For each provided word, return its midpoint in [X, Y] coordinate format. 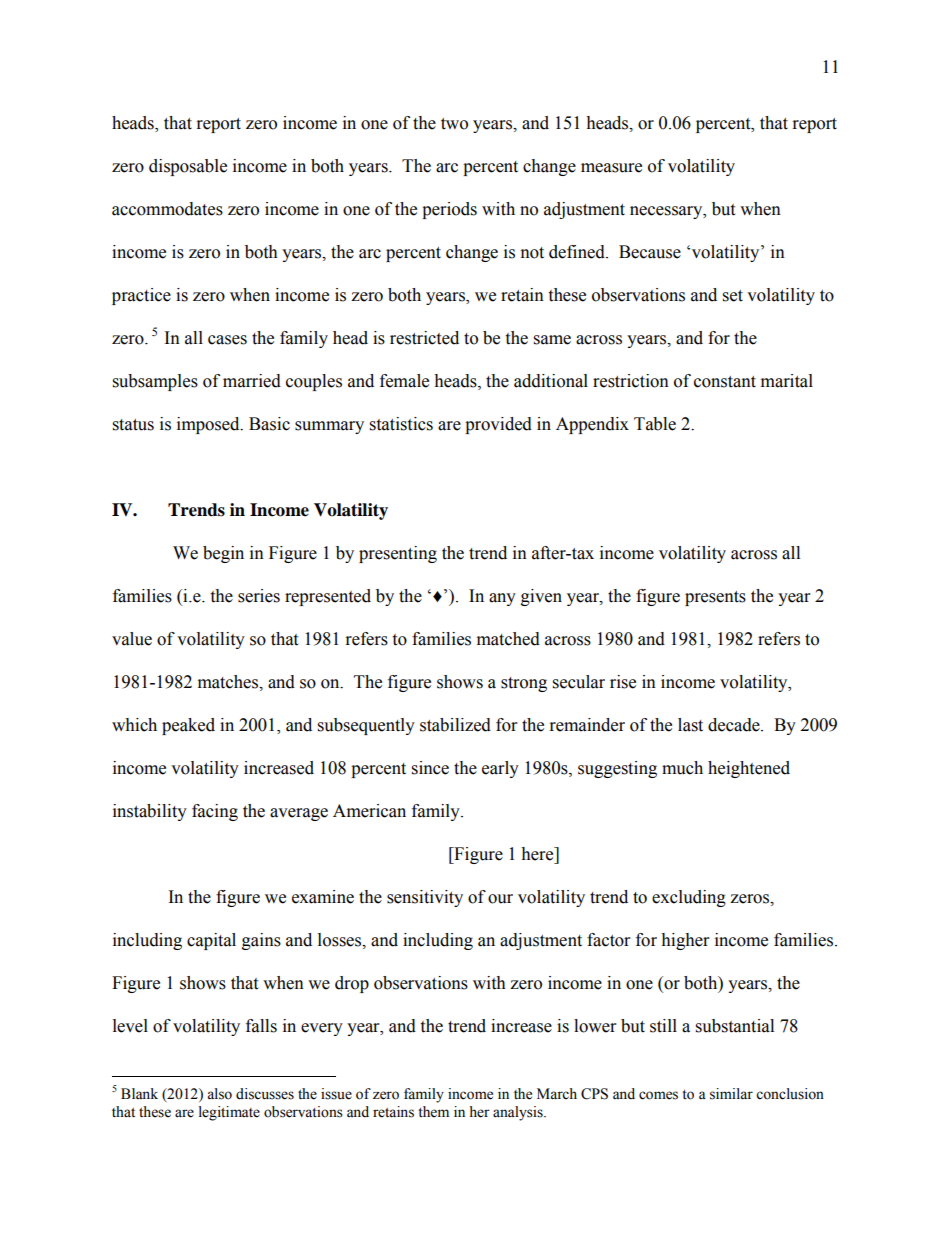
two [454, 124]
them [433, 1112]
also [219, 1094]
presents [715, 598]
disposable [188, 167]
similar [731, 1094]
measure [611, 168]
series [259, 596]
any [502, 599]
